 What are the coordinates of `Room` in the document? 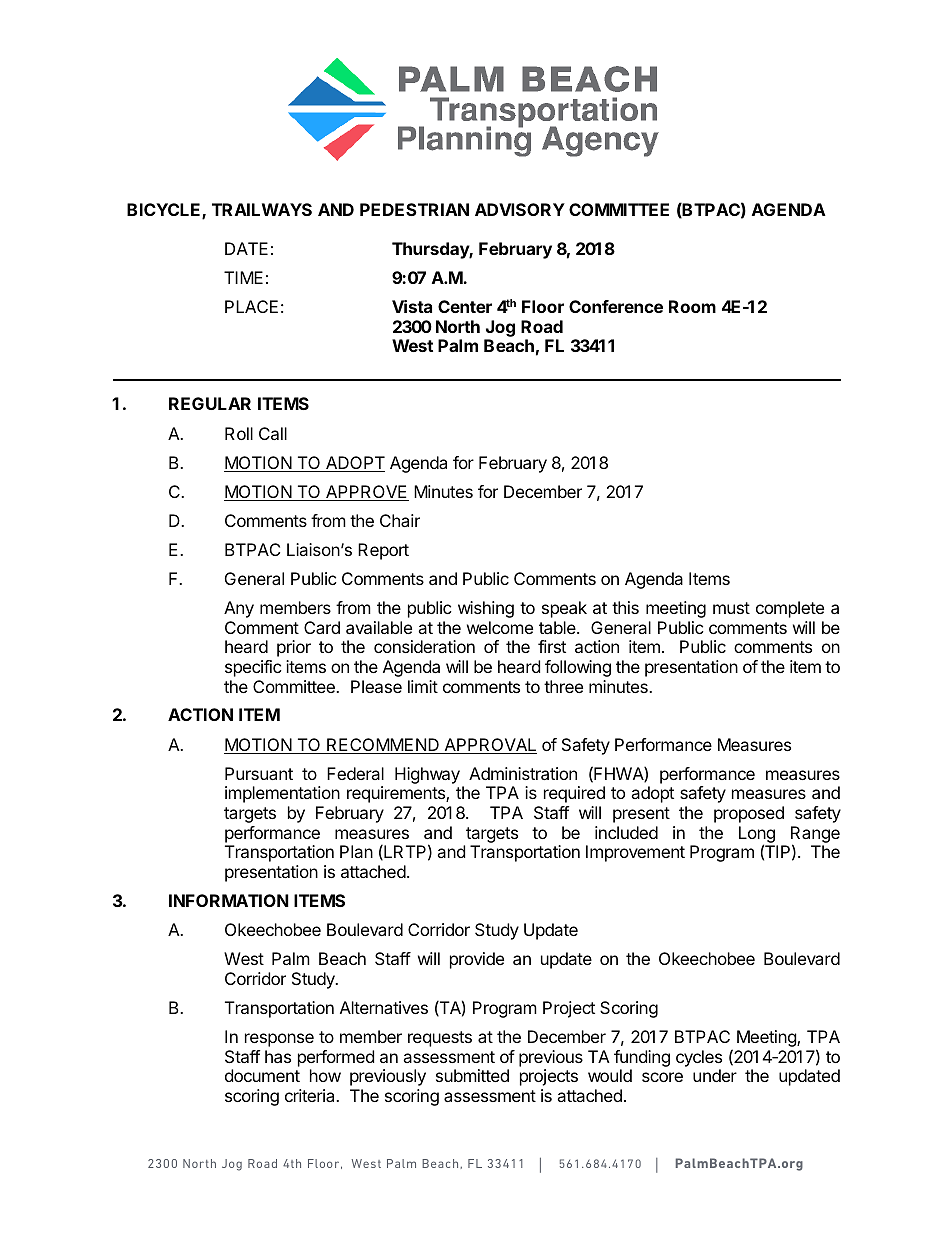 It's located at (692, 306).
